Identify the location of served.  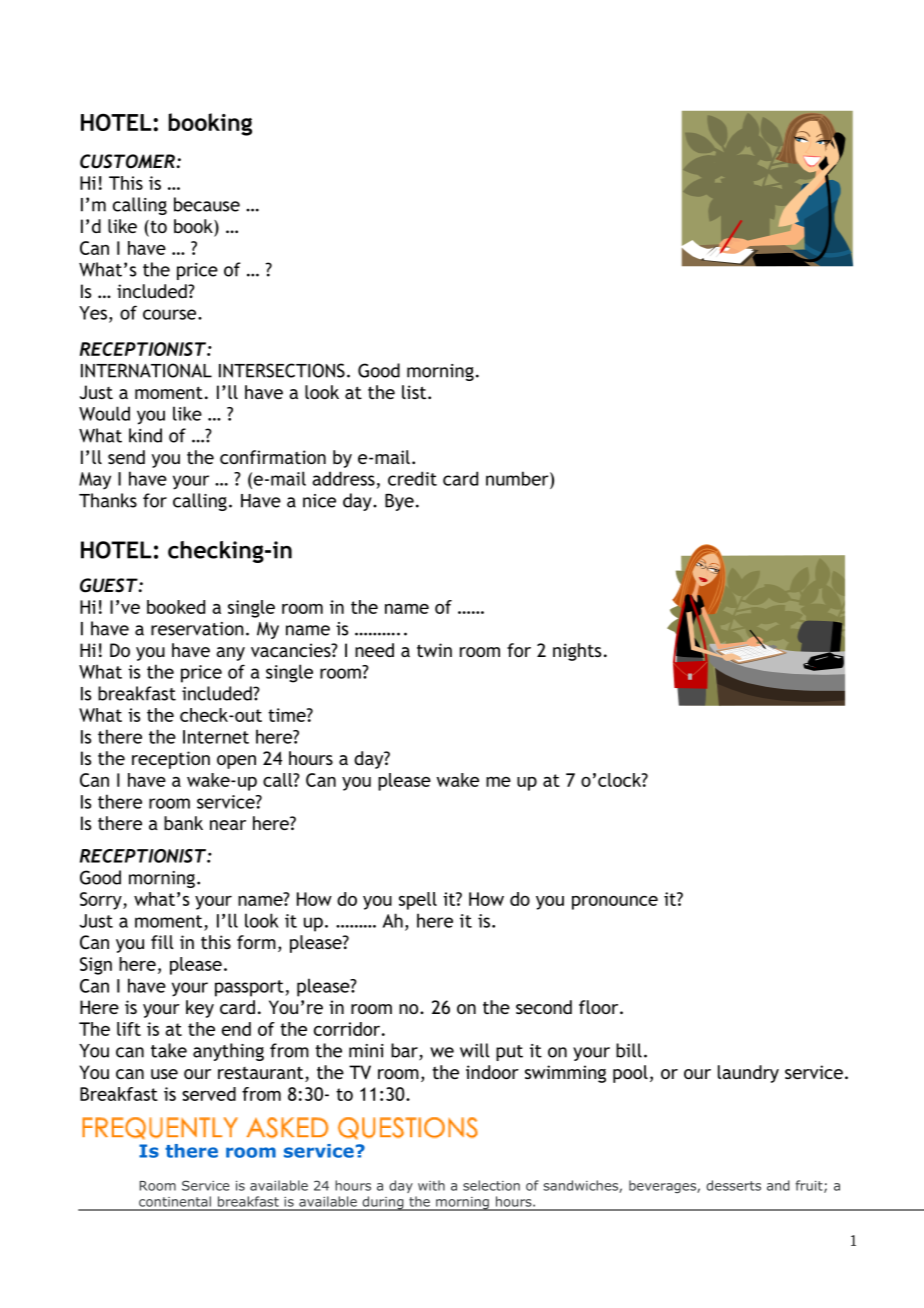
(209, 1094).
